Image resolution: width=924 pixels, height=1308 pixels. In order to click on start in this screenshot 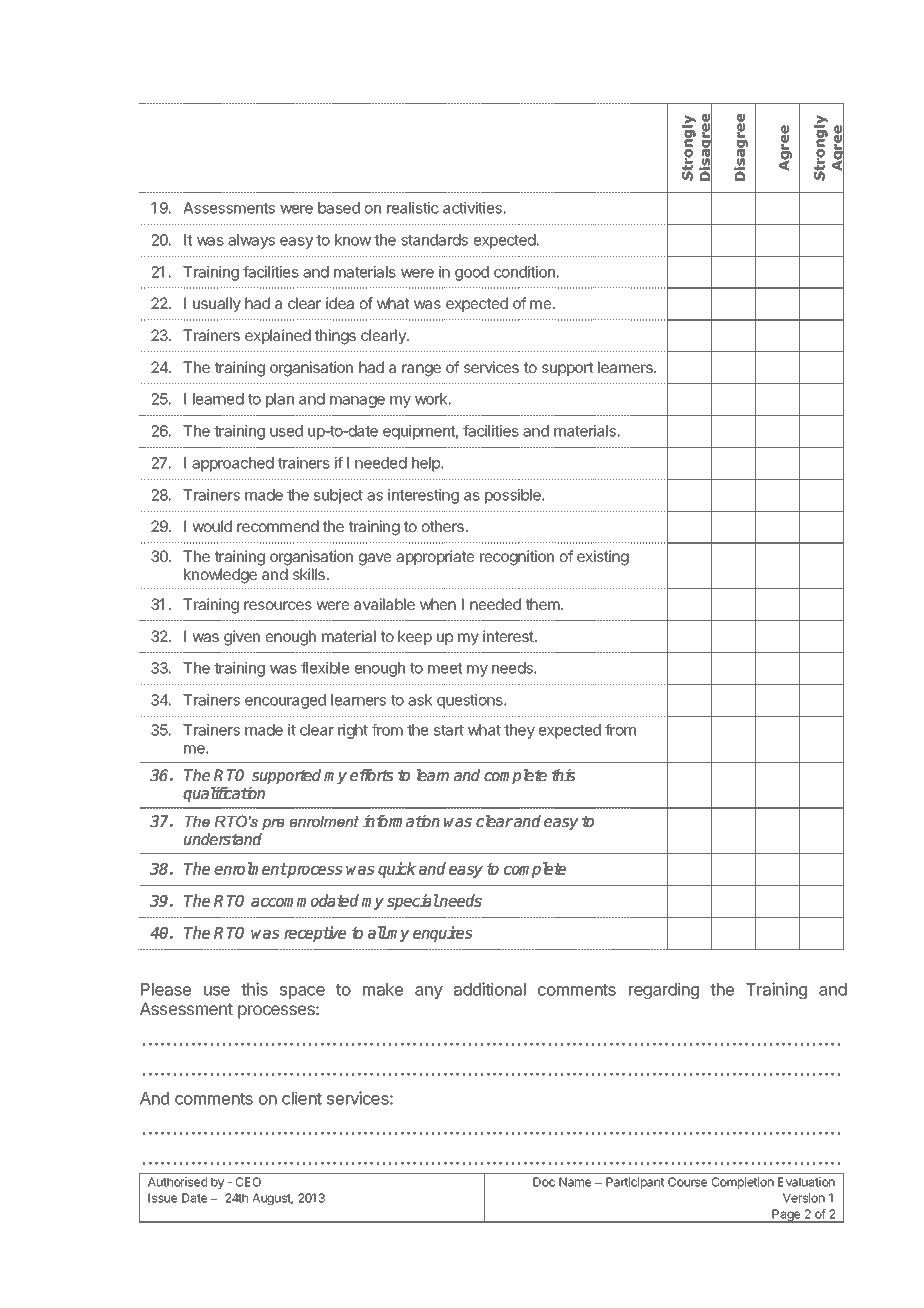, I will do `click(449, 730)`.
